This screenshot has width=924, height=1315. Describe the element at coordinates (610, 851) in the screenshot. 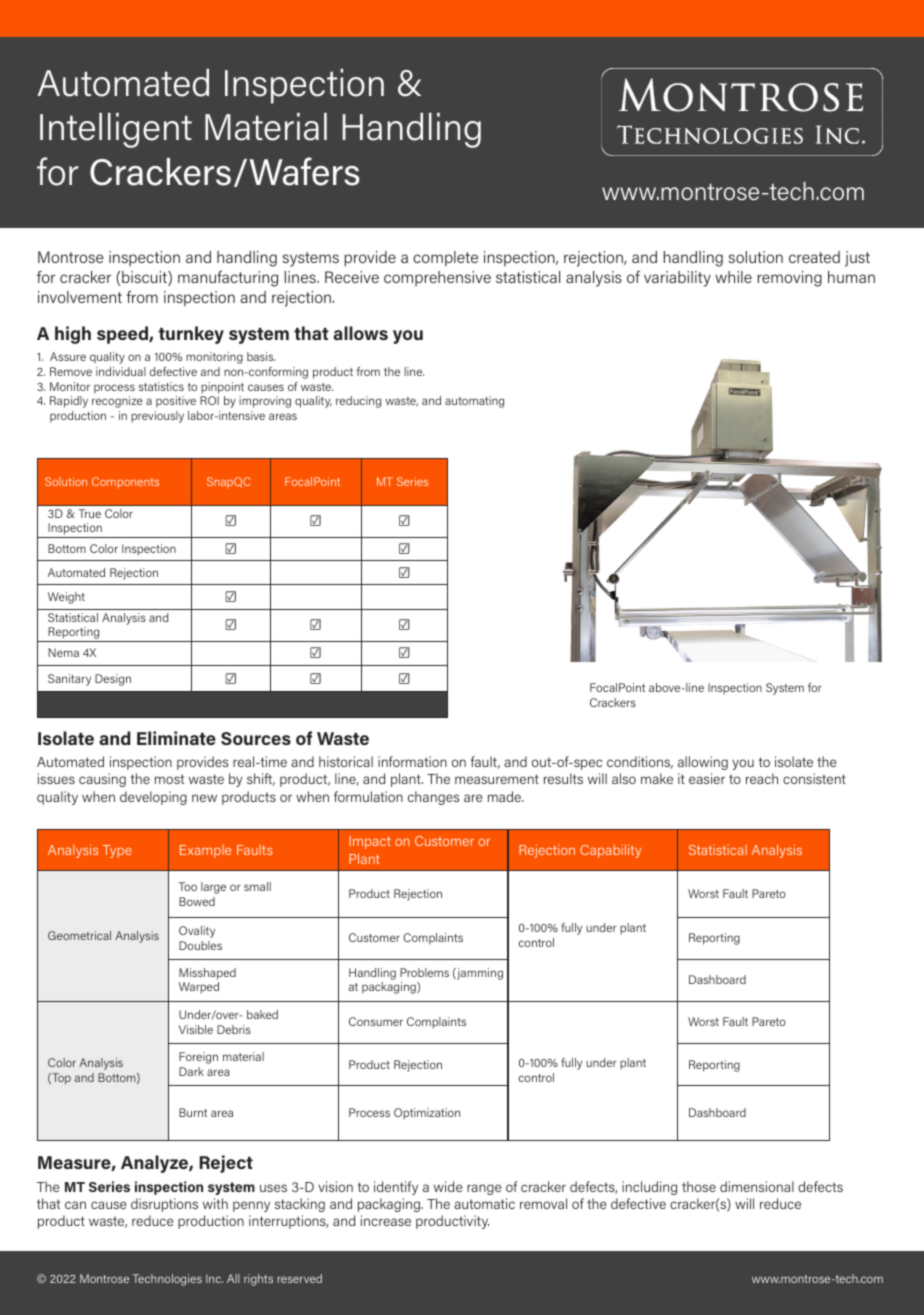

I see `Capability` at that location.
